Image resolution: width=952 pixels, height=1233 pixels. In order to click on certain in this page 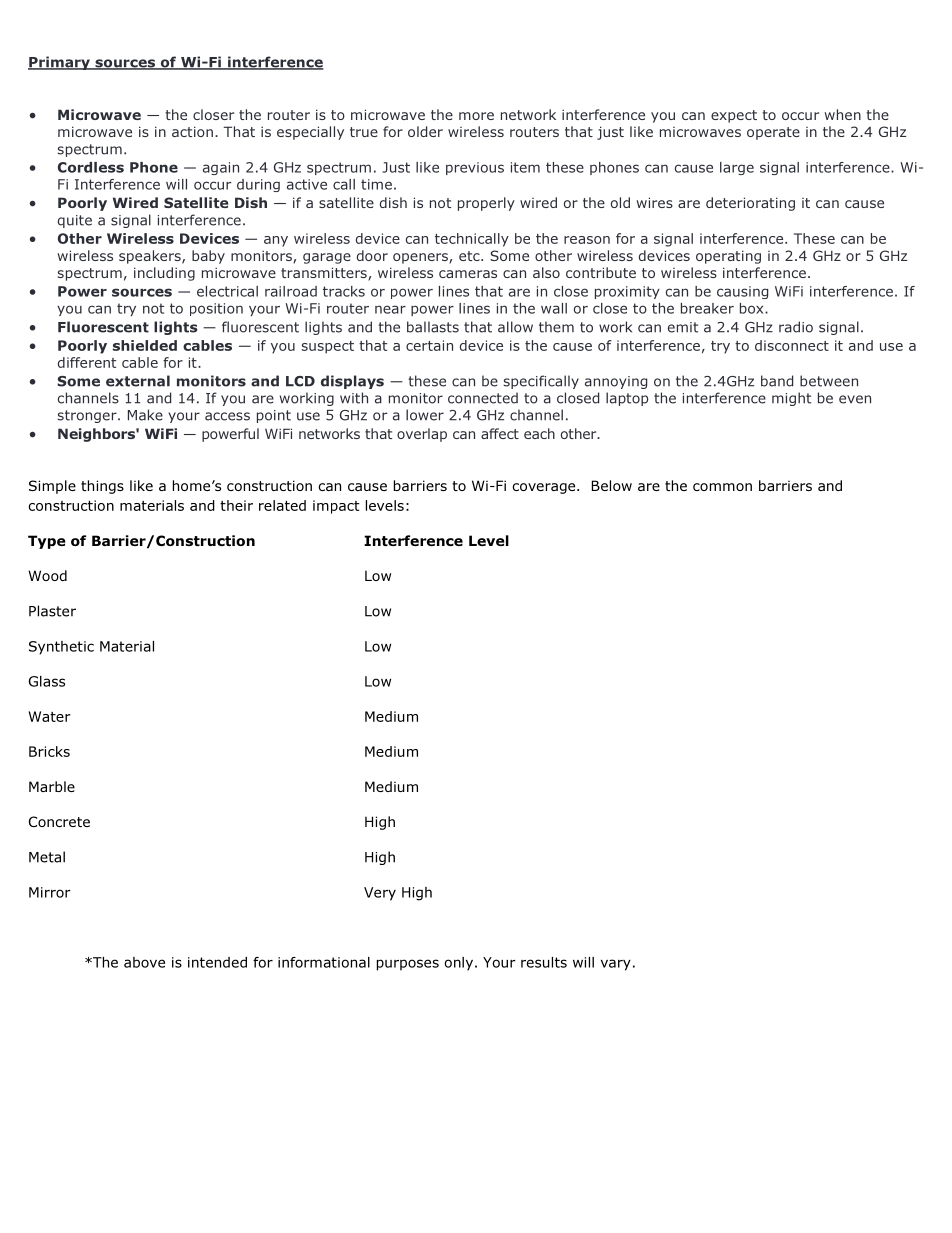, I will do `click(429, 345)`.
